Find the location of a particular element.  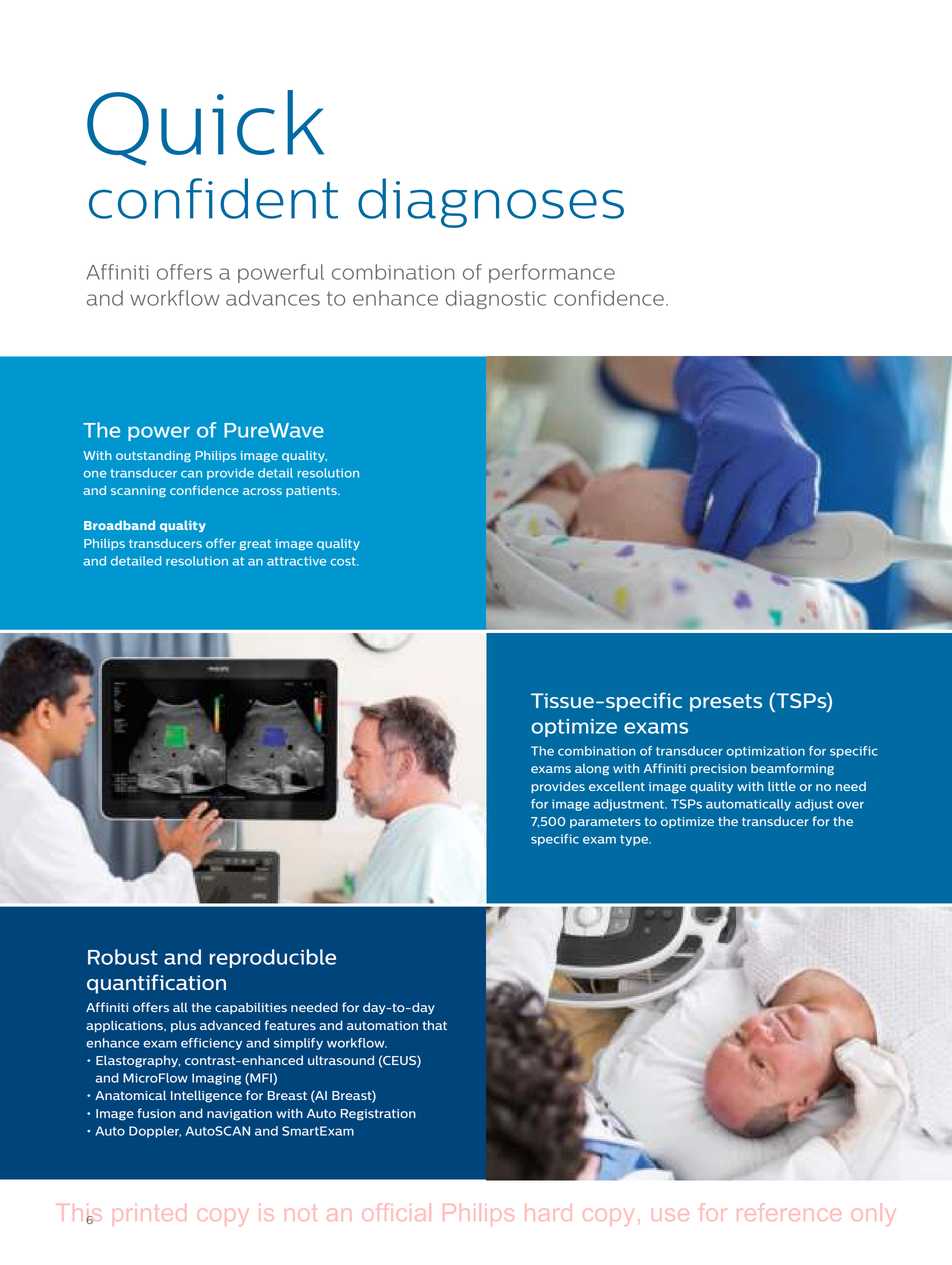

patients is located at coordinates (312, 491).
